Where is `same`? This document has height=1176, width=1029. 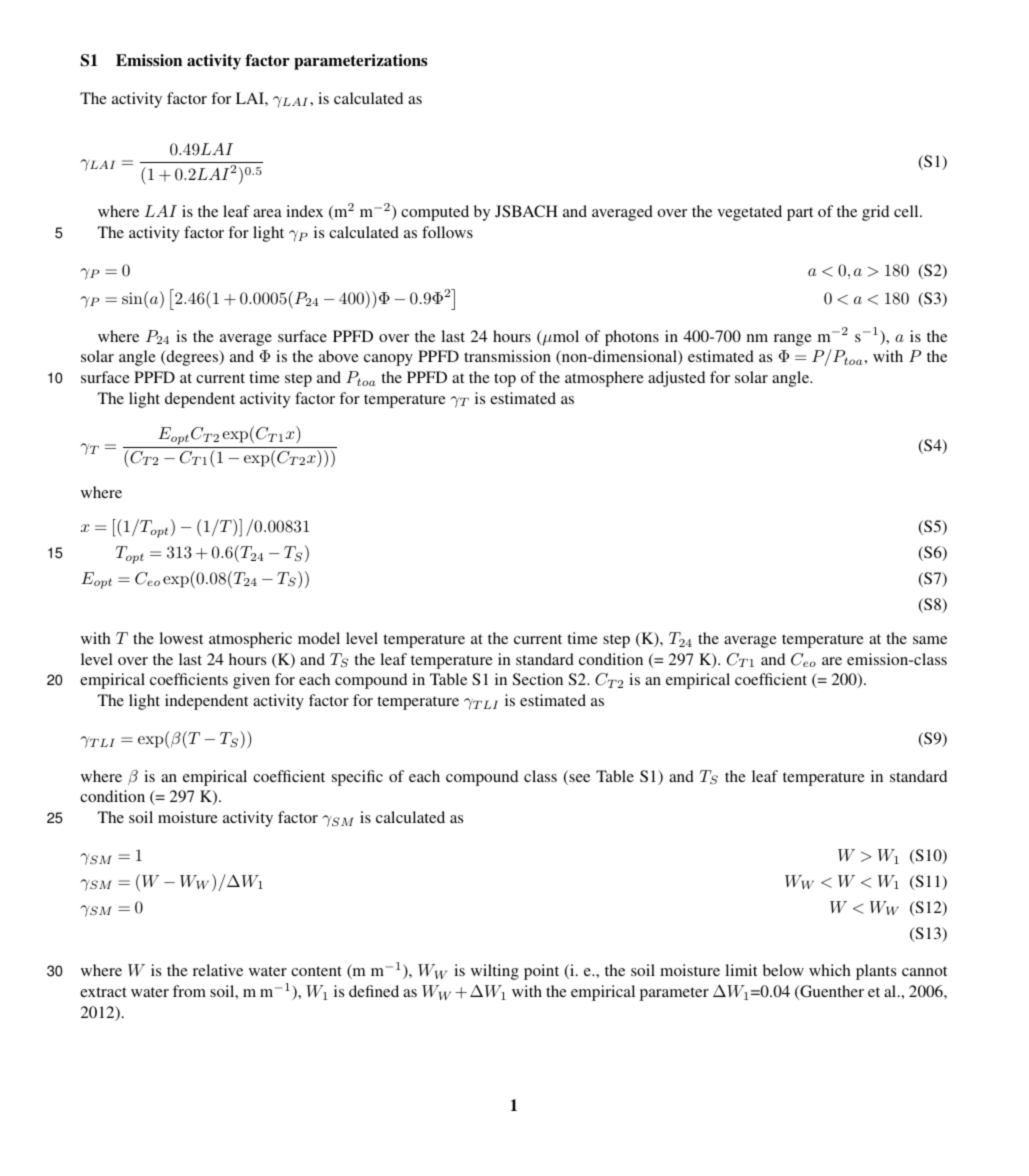 same is located at coordinates (930, 640).
